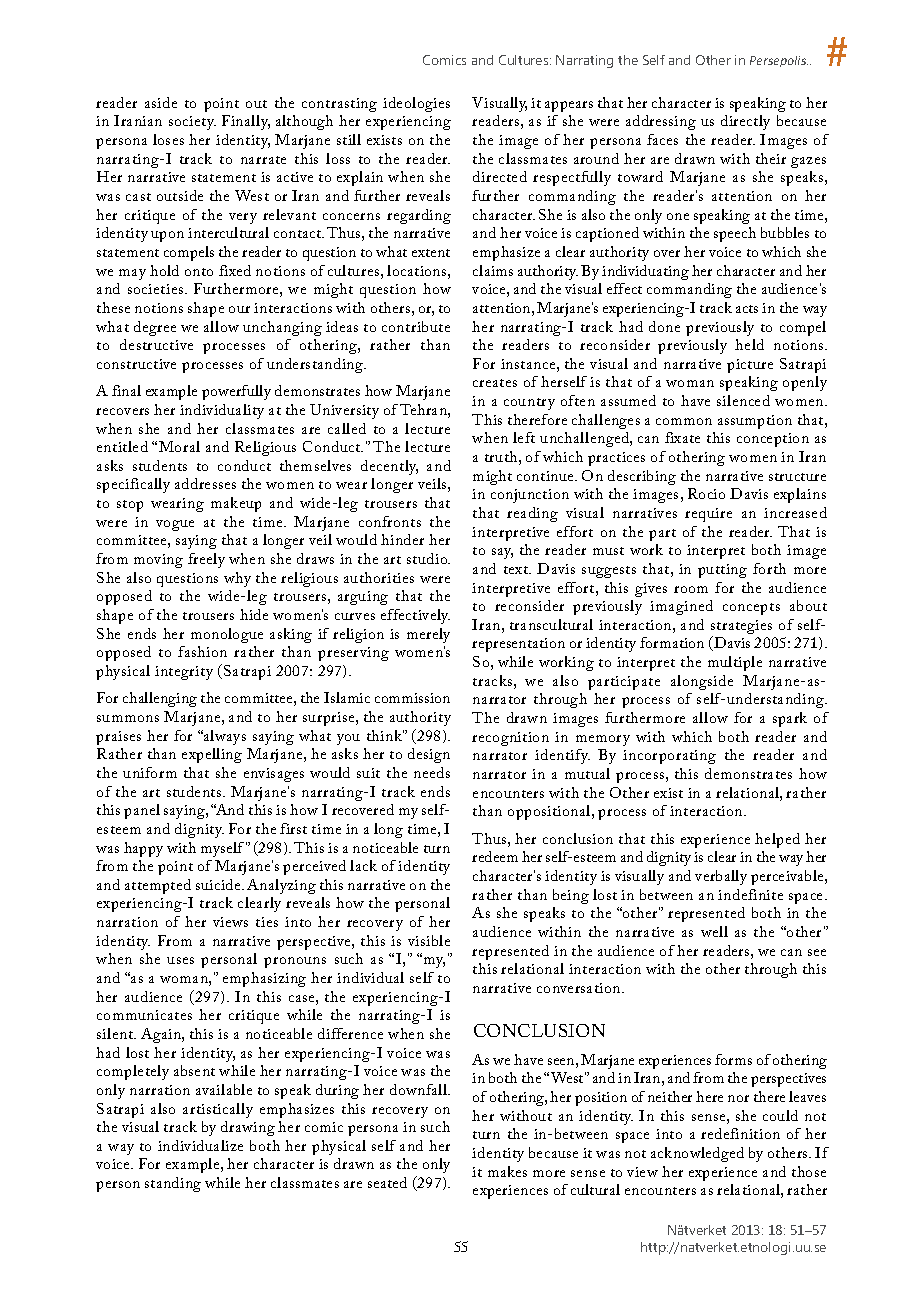  I want to click on left, so click(524, 437).
